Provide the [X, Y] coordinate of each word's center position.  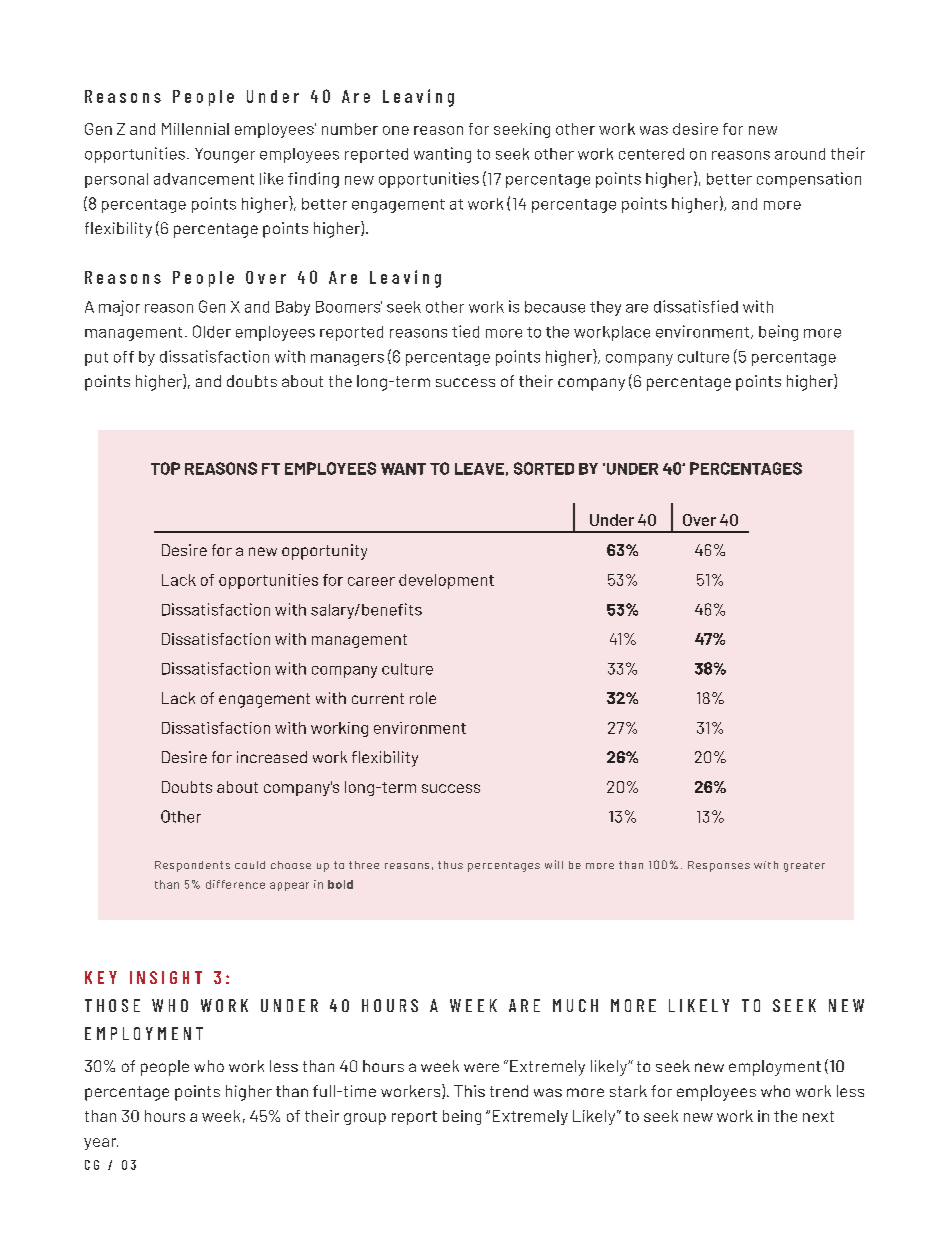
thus [450, 865]
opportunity [324, 552]
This [469, 1091]
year [101, 1144]
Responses [719, 866]
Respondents [192, 866]
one [396, 130]
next [818, 1116]
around [800, 154]
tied [465, 331]
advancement [204, 179]
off [124, 357]
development [446, 581]
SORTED [544, 468]
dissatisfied [696, 306]
